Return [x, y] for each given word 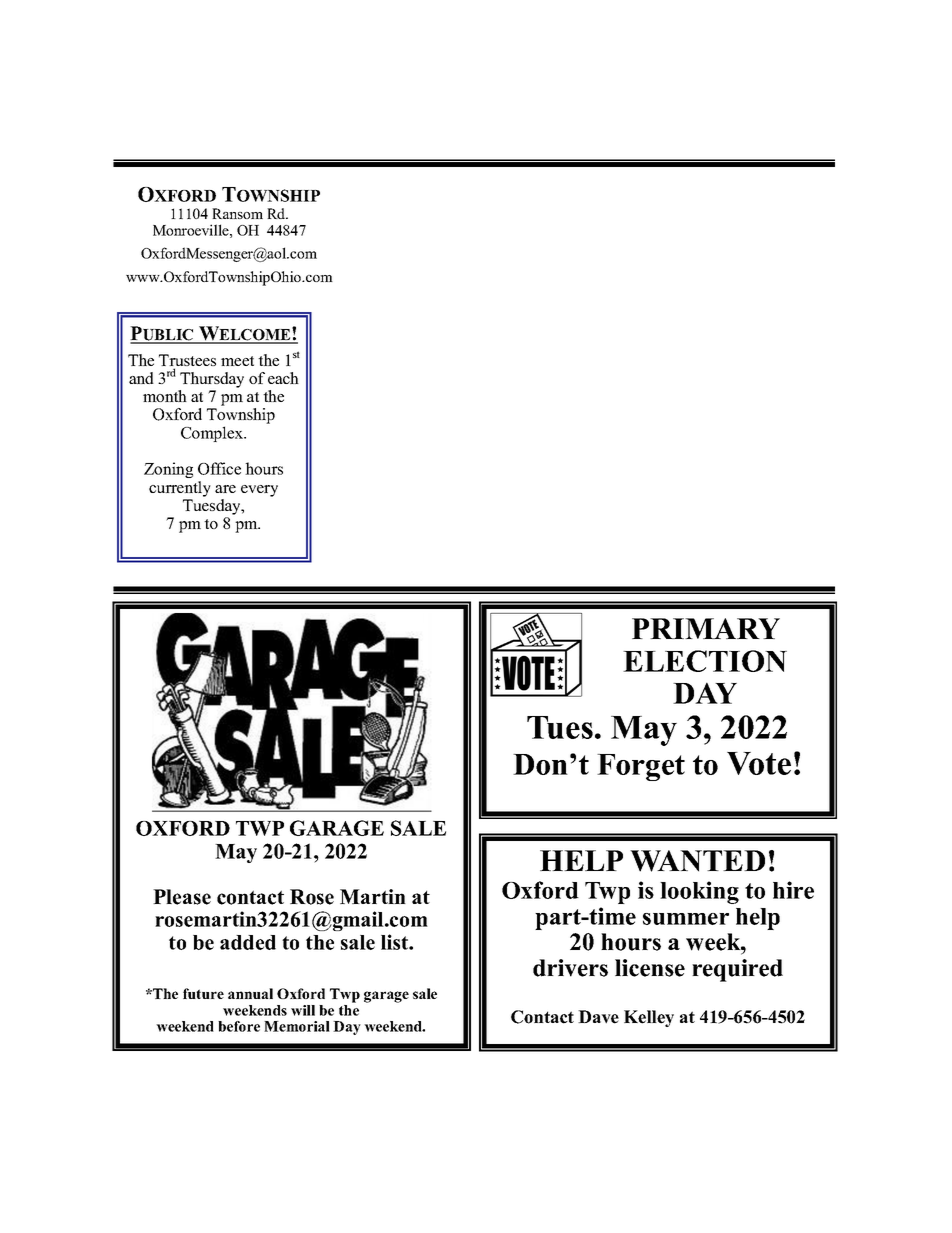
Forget [641, 767]
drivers [570, 968]
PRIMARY [706, 628]
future [203, 993]
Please [182, 897]
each [283, 378]
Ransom [237, 213]
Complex [213, 434]
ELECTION [705, 661]
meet [237, 361]
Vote [759, 763]
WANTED [697, 861]
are [225, 489]
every [259, 491]
